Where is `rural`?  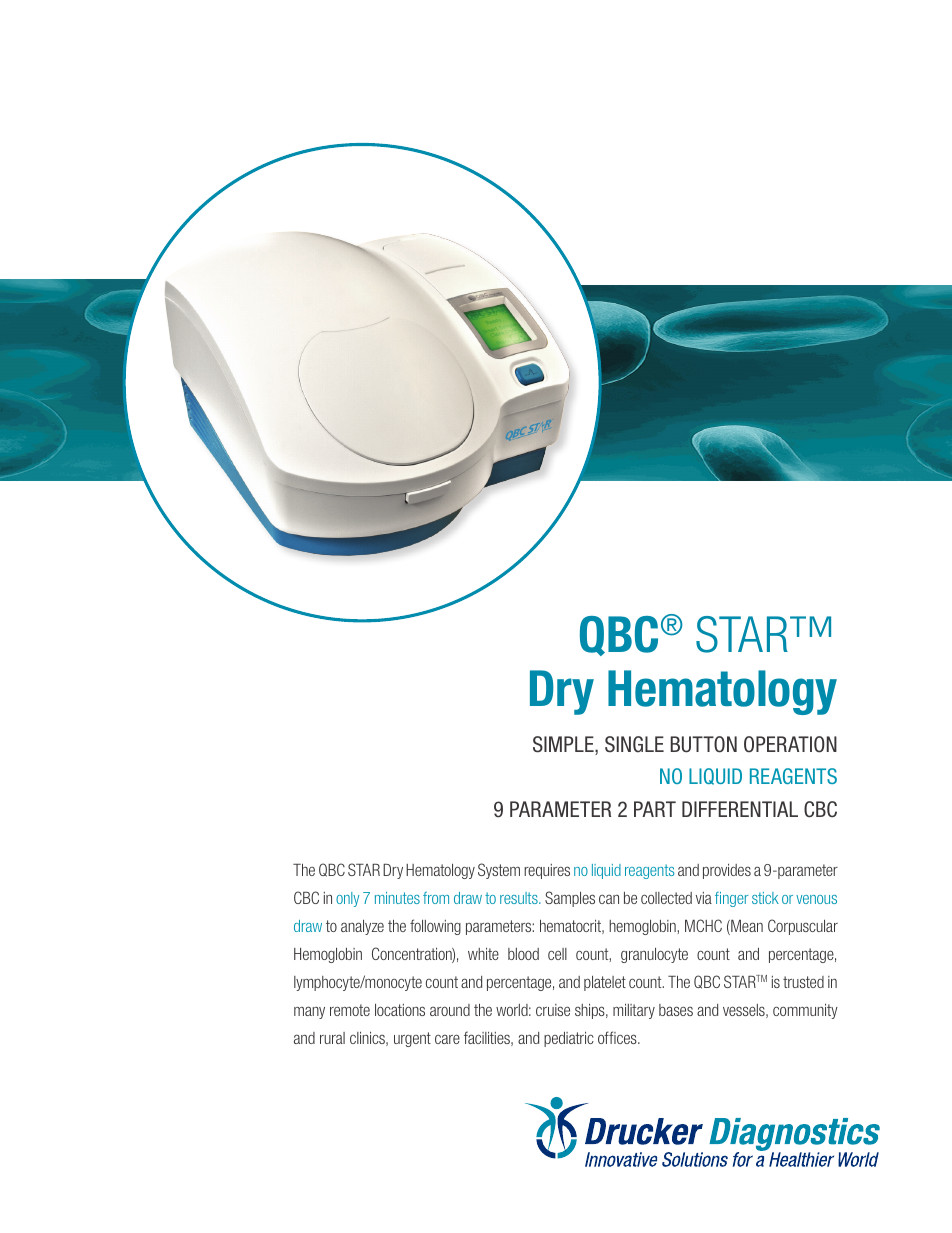
rural is located at coordinates (332, 1038).
